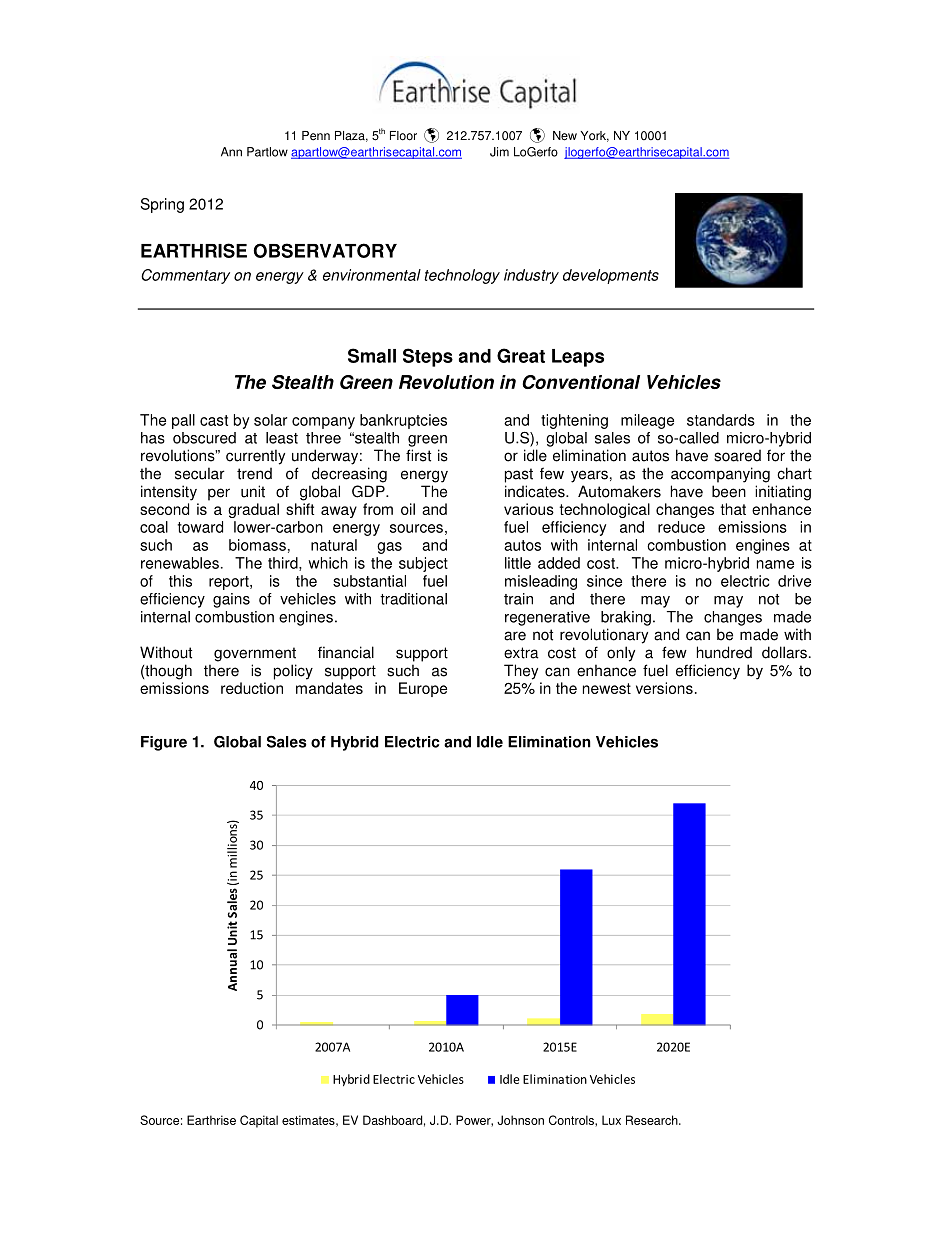  I want to click on developments, so click(611, 276).
